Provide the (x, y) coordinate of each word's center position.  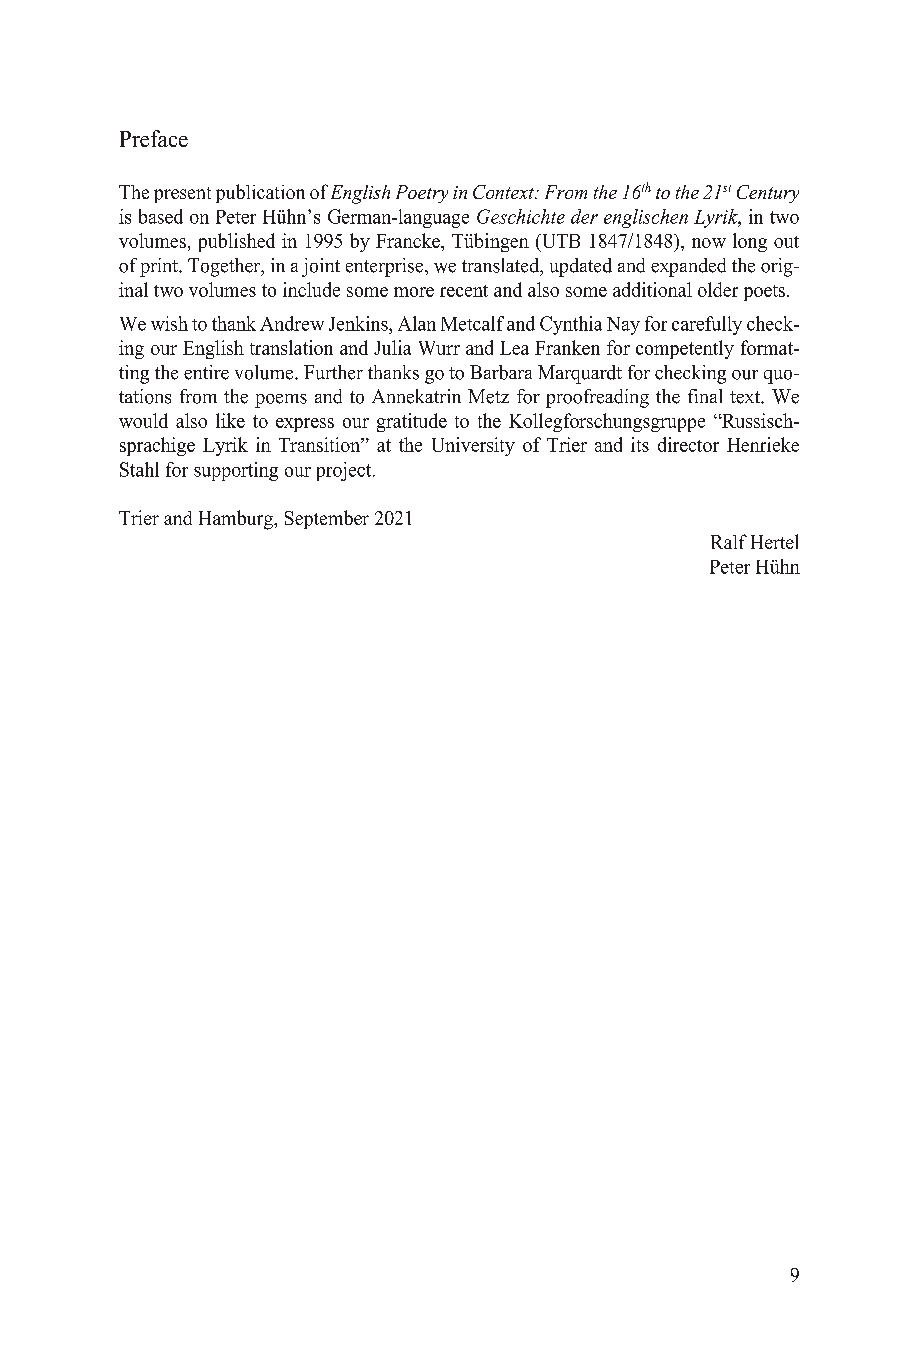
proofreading (597, 398)
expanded (688, 267)
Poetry (422, 194)
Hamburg (237, 520)
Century (768, 194)
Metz (488, 396)
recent (464, 291)
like (230, 420)
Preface (154, 138)
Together (225, 267)
